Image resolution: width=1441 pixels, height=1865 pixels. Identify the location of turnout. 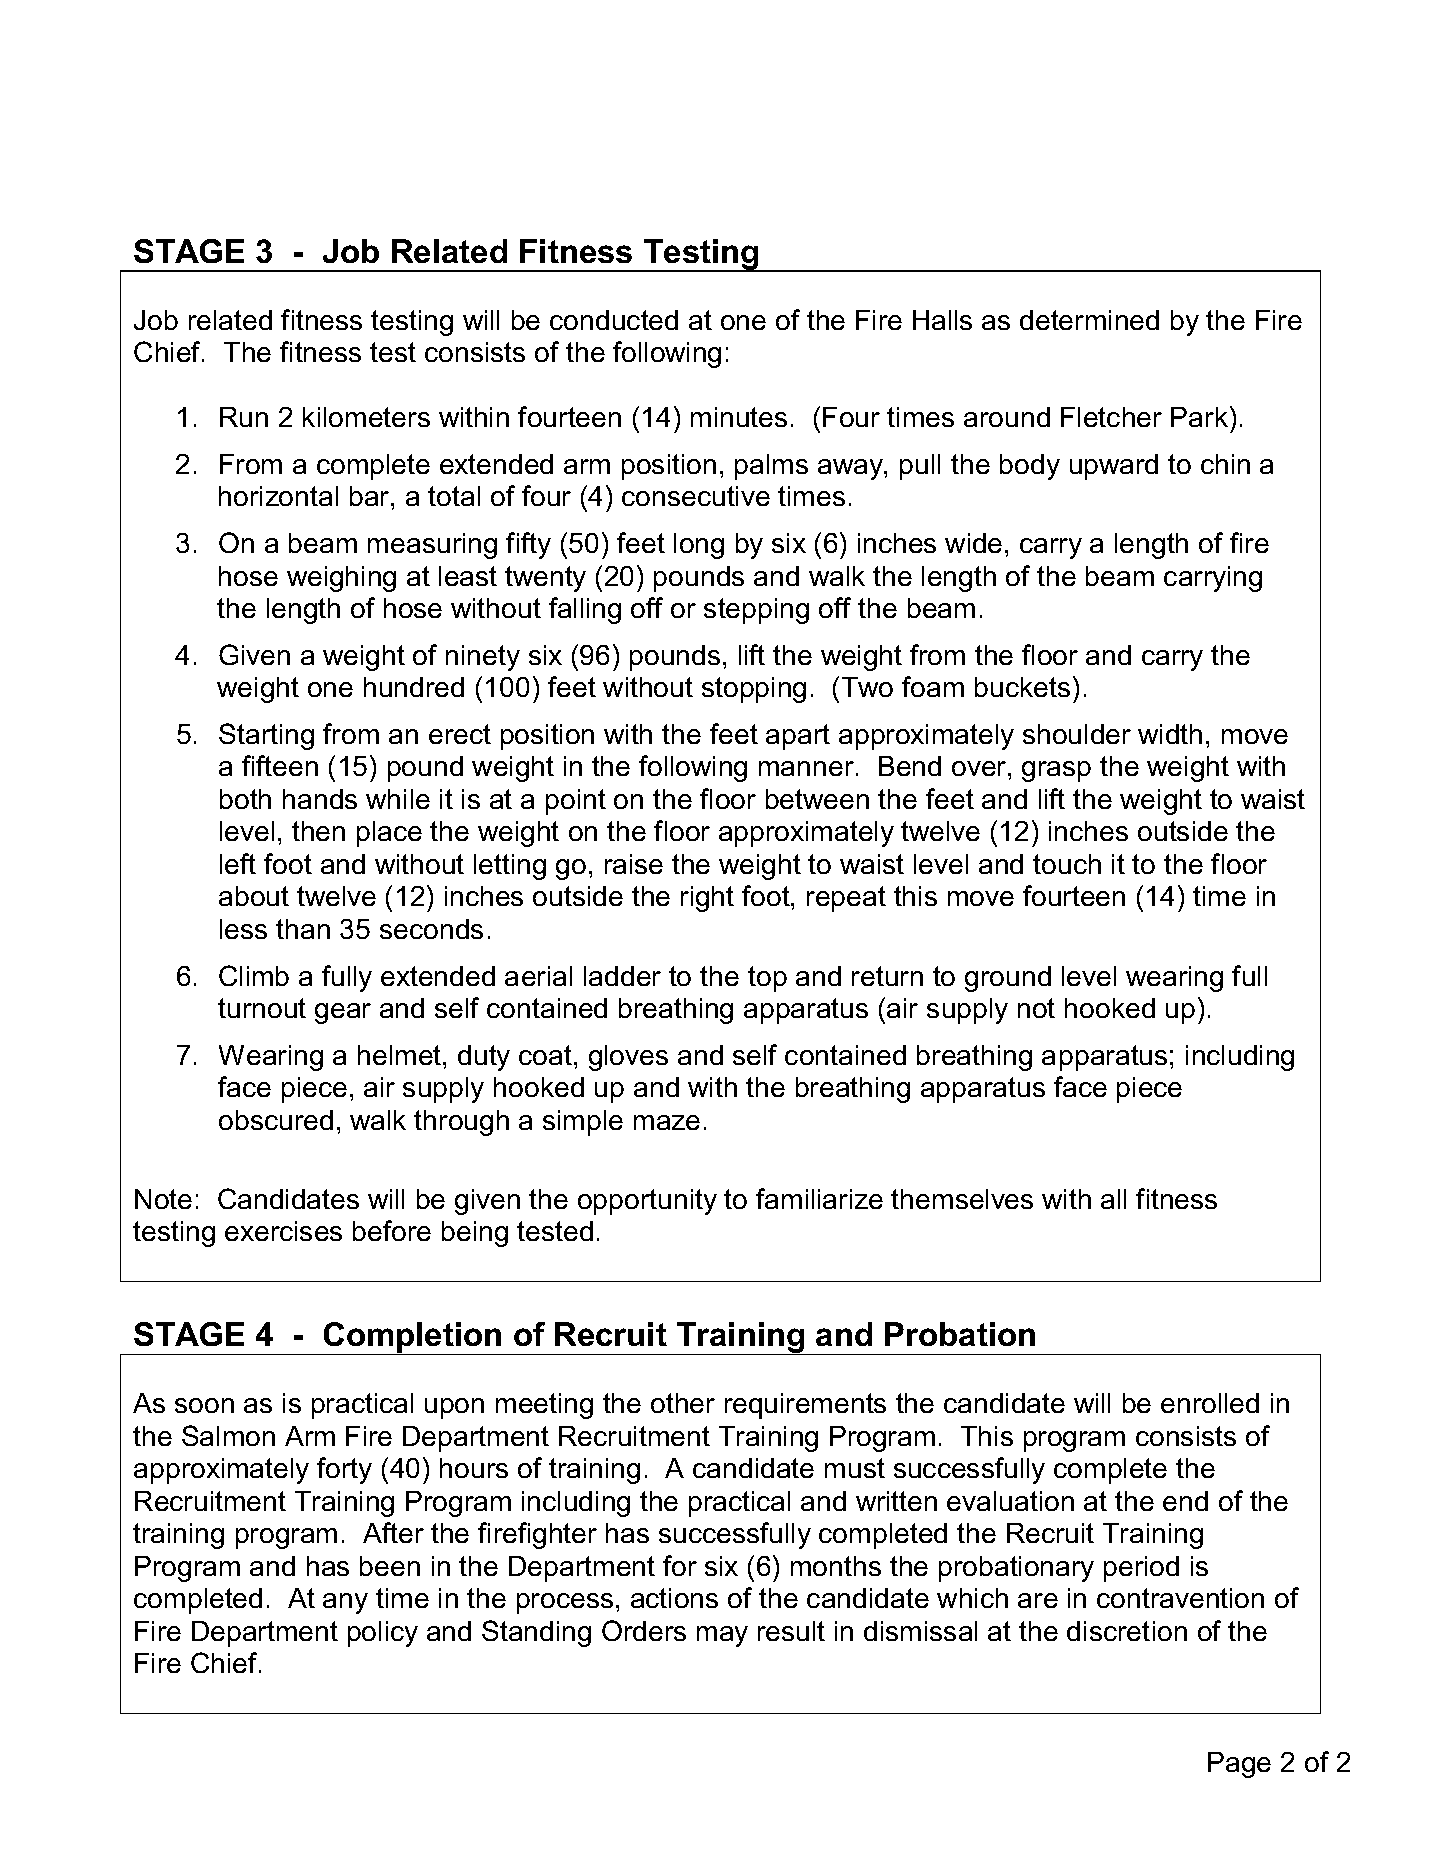
(262, 1008).
